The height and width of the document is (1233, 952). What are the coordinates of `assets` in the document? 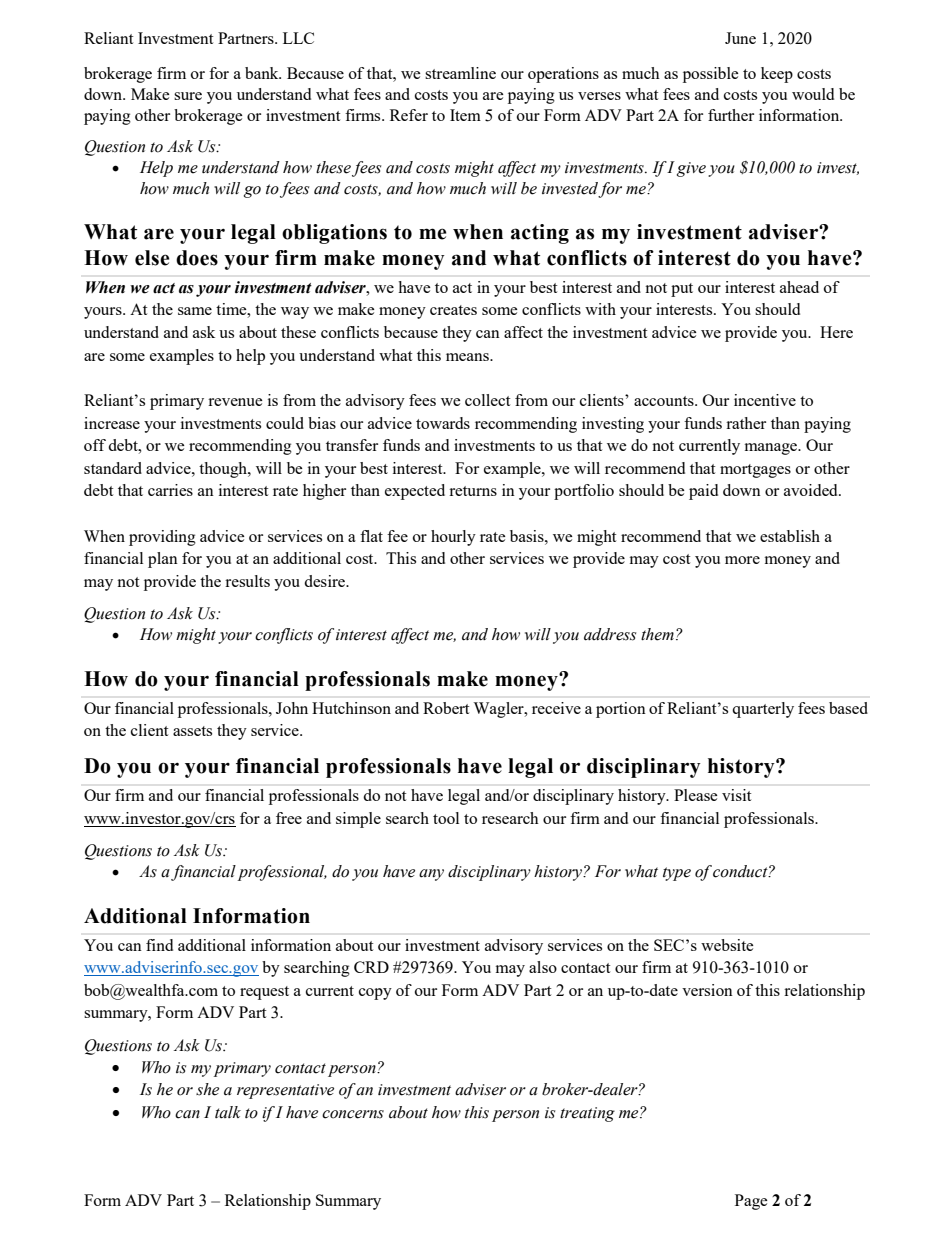 It's located at (192, 731).
